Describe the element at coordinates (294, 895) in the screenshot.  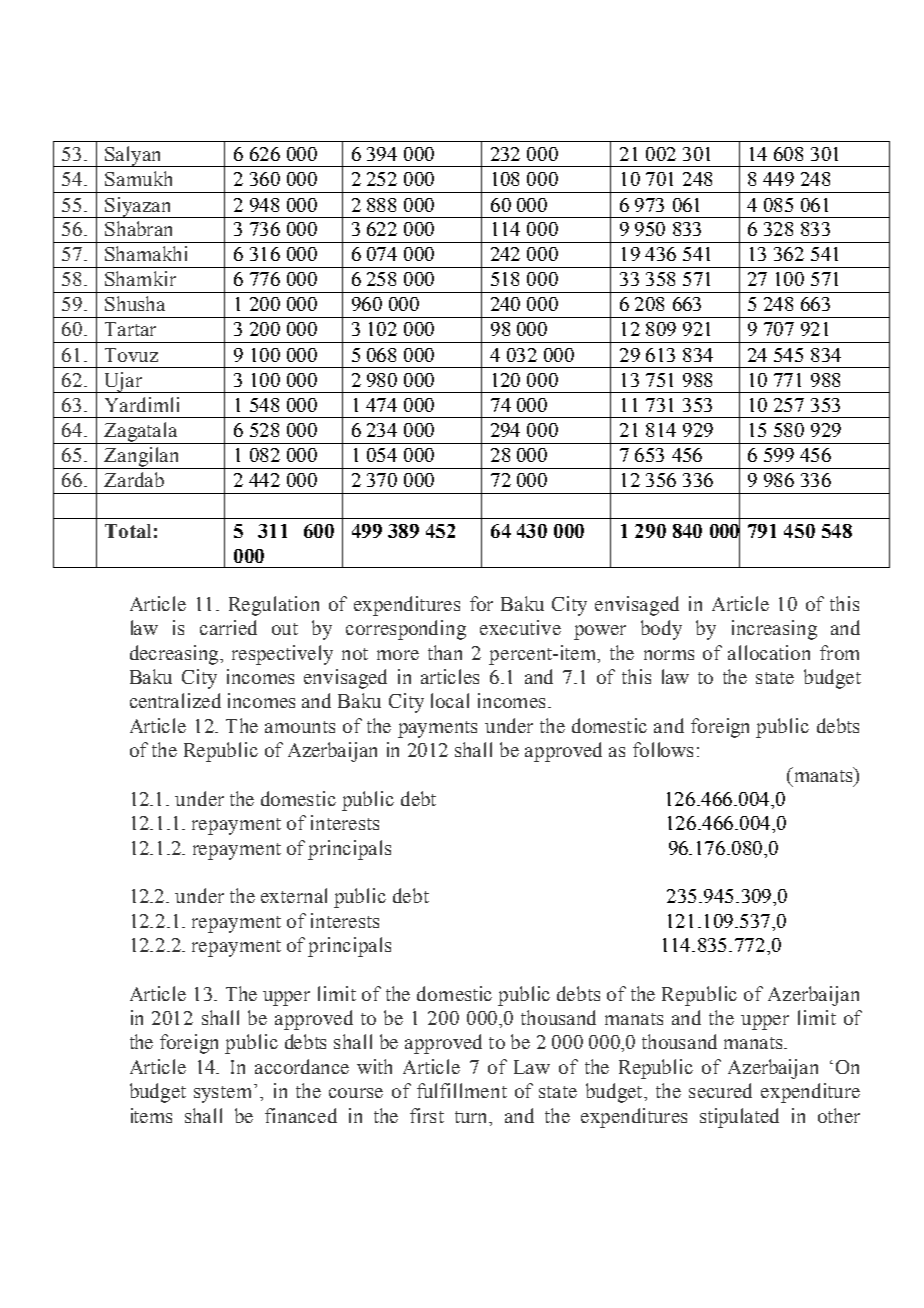
I see `external` at that location.
